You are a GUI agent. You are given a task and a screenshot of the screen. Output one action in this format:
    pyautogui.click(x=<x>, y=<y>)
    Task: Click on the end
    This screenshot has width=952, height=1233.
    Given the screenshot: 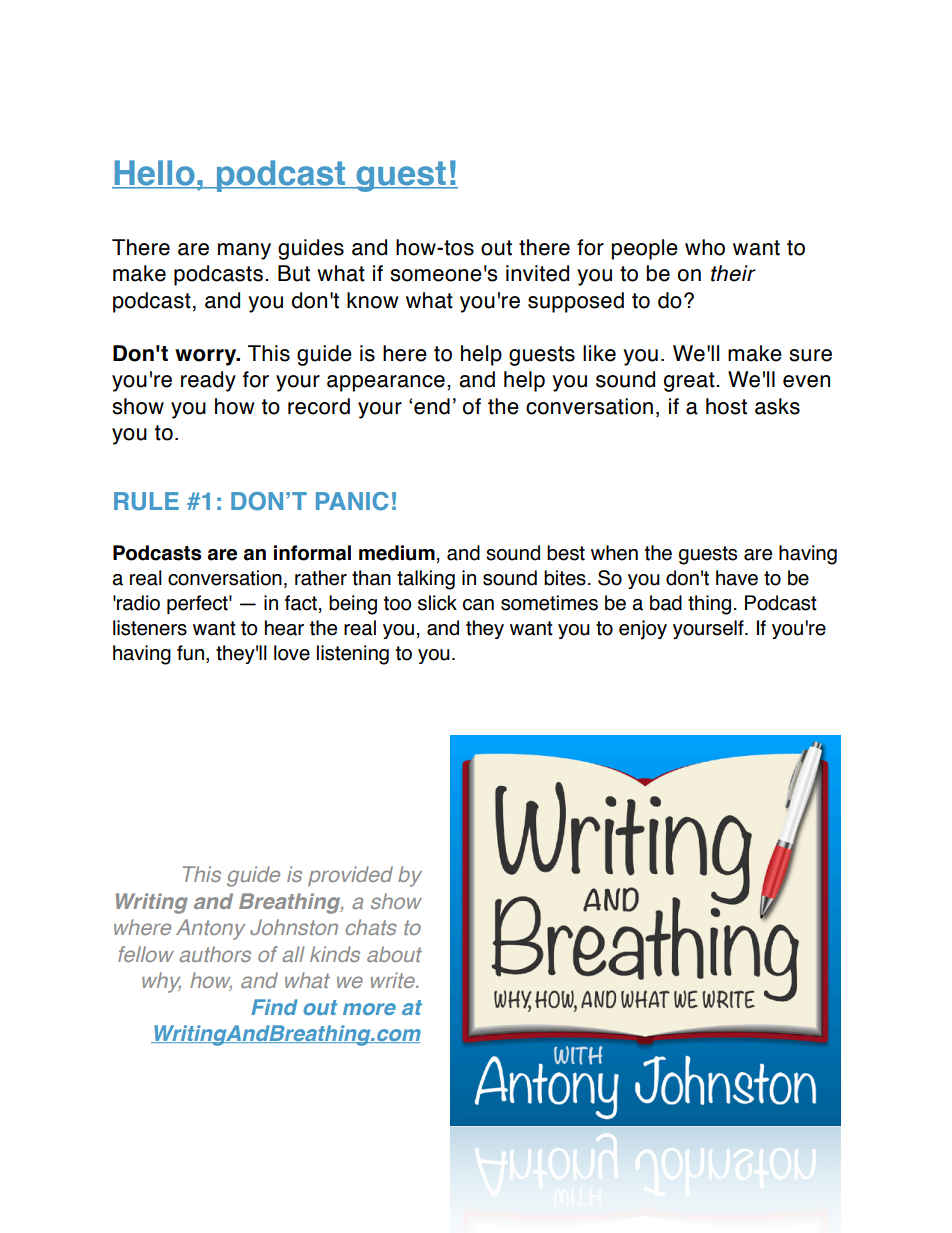 What is the action you would take?
    pyautogui.click(x=432, y=406)
